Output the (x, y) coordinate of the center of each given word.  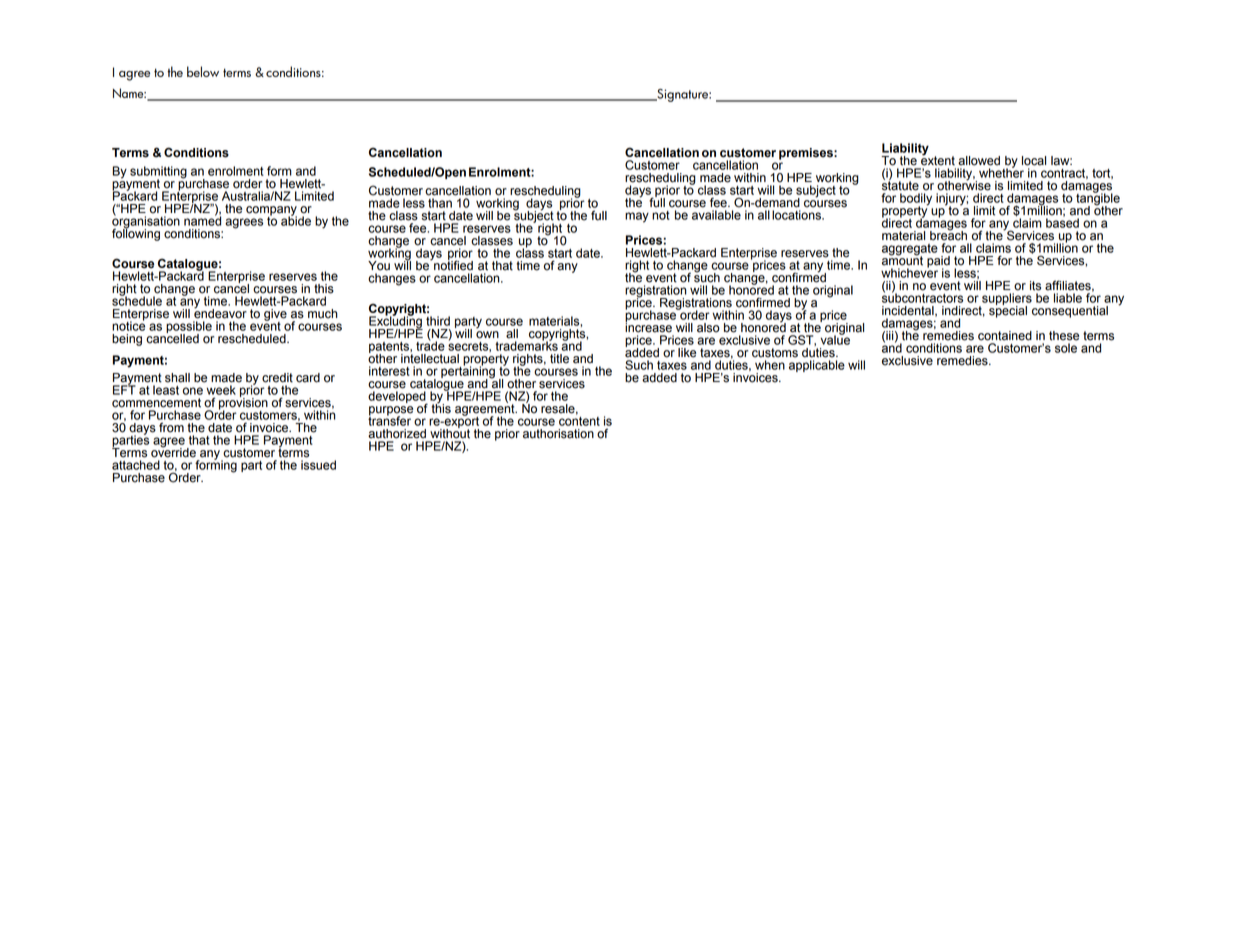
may (637, 217)
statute (900, 184)
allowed (979, 161)
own (487, 335)
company (271, 212)
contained (1005, 336)
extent (938, 159)
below (203, 71)
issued (318, 465)
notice (128, 325)
